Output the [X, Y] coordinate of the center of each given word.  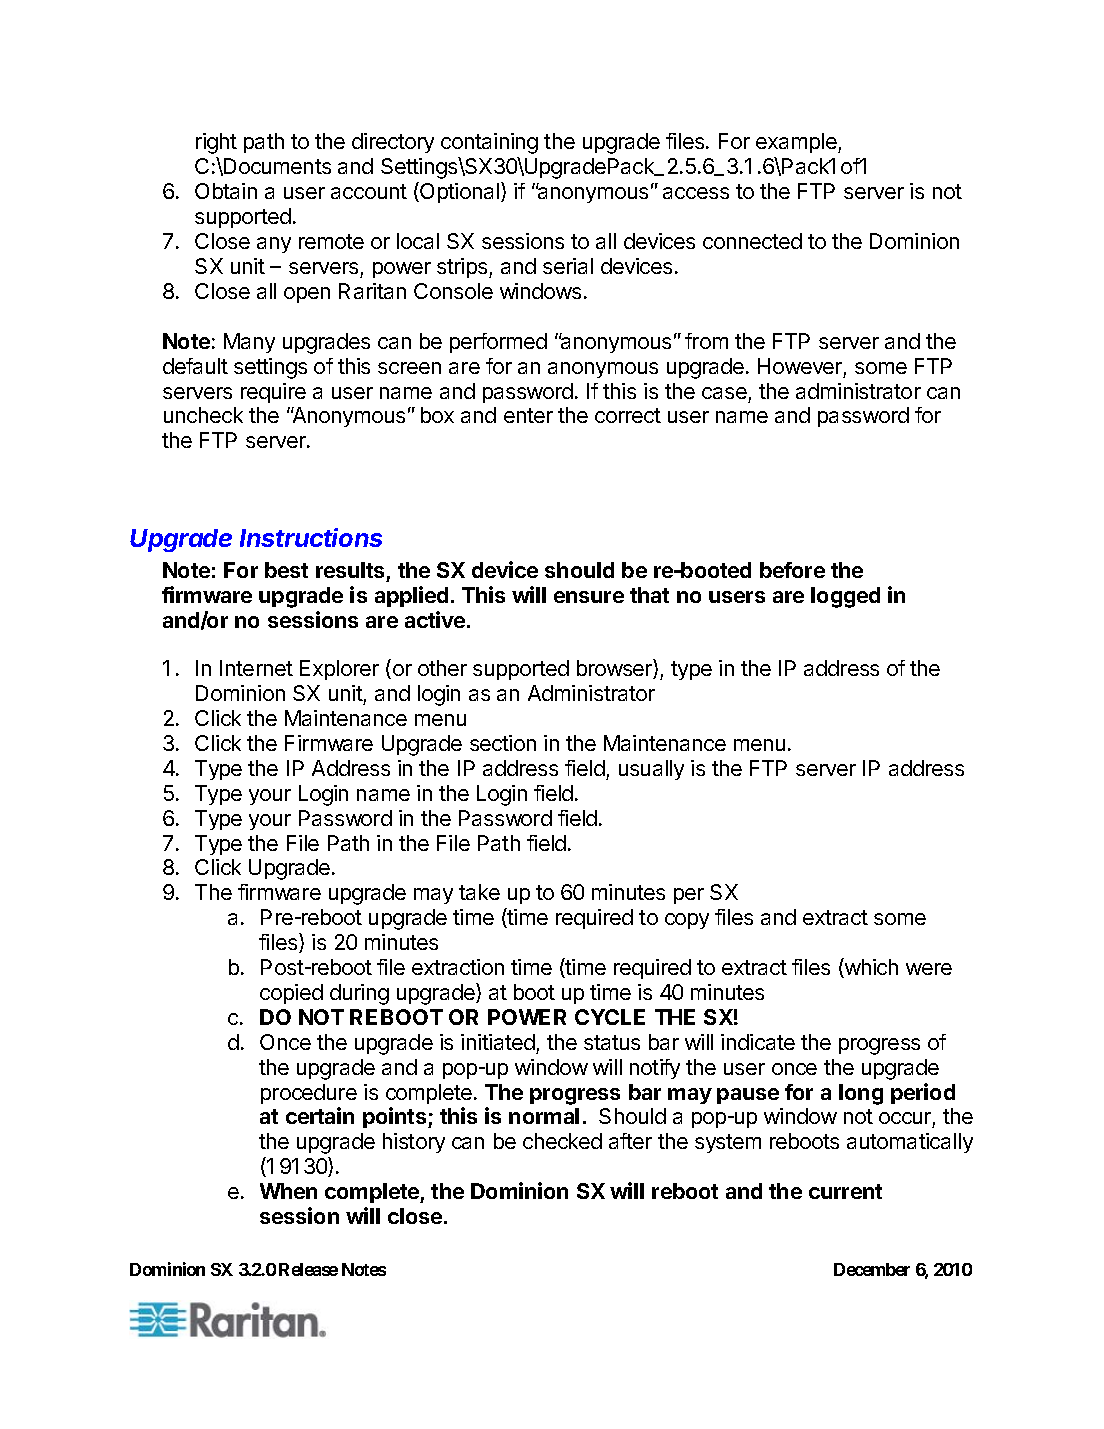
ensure [589, 597]
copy [687, 921]
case [724, 393]
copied [291, 994]
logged [845, 597]
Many [249, 343]
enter [528, 415]
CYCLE [610, 1017]
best [286, 570]
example [797, 143]
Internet [256, 668]
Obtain [226, 191]
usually [651, 770]
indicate [758, 1042]
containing [489, 143]
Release [308, 1269]
